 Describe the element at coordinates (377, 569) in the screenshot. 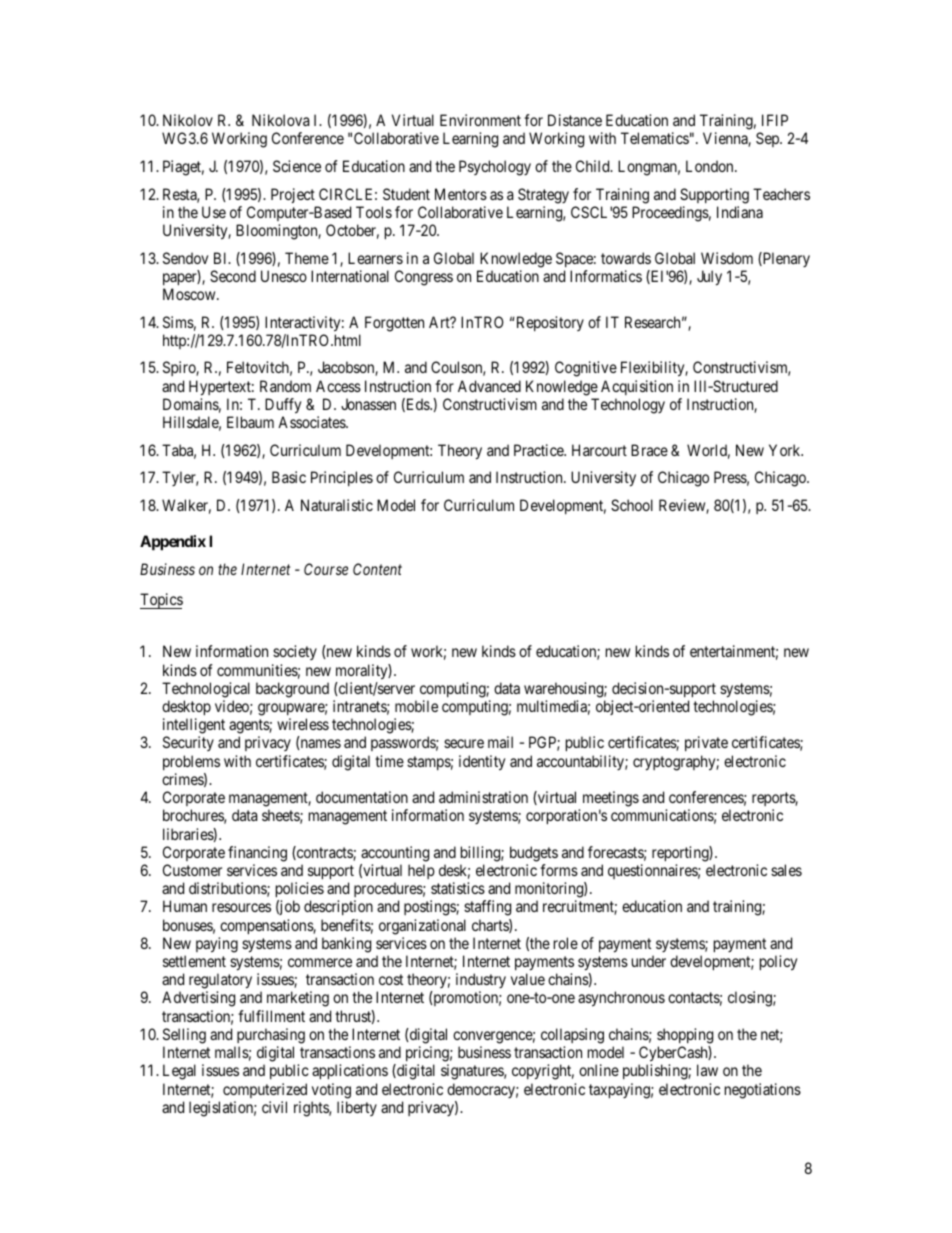

I see `Content` at that location.
